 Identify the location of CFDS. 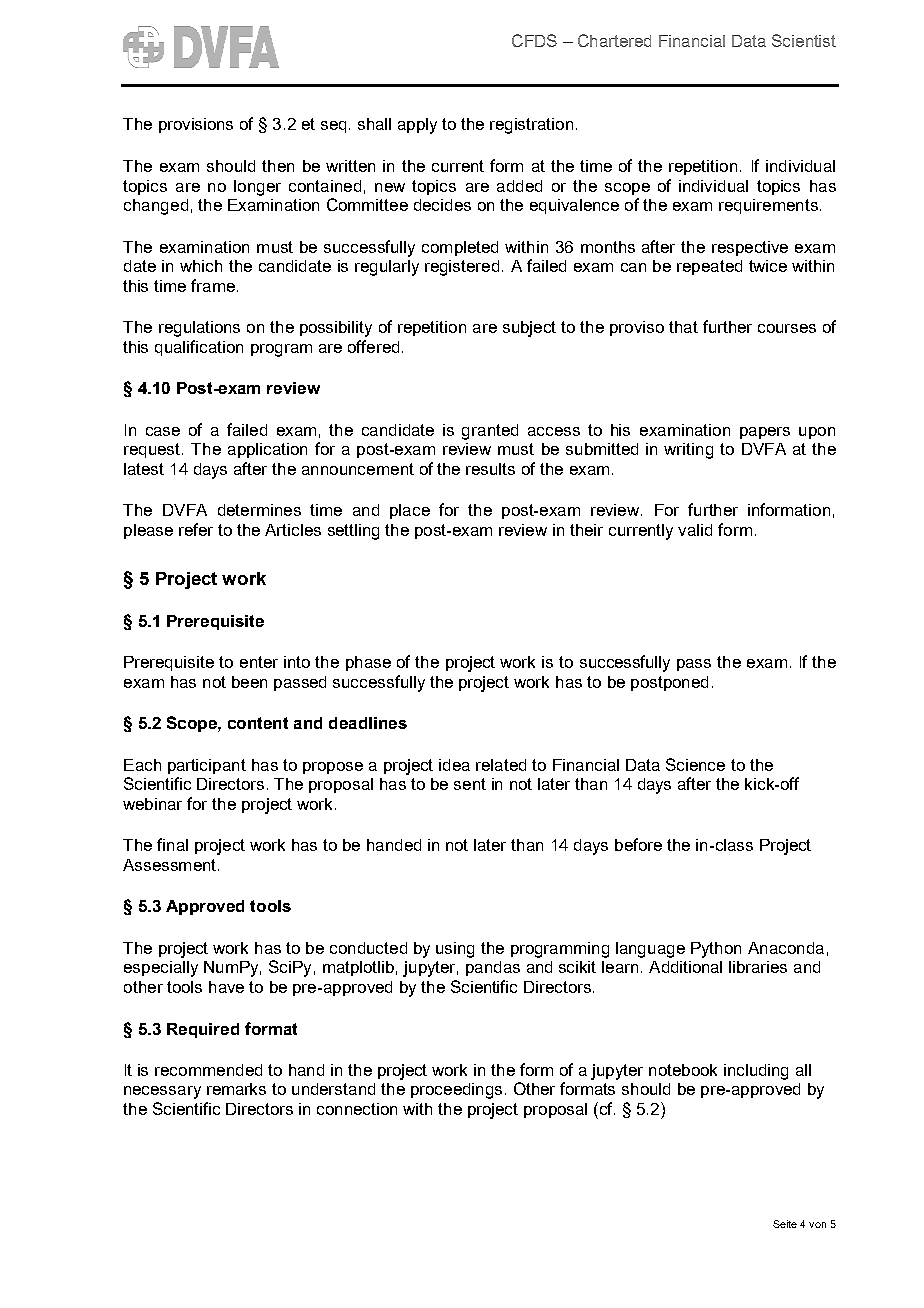
(534, 40).
